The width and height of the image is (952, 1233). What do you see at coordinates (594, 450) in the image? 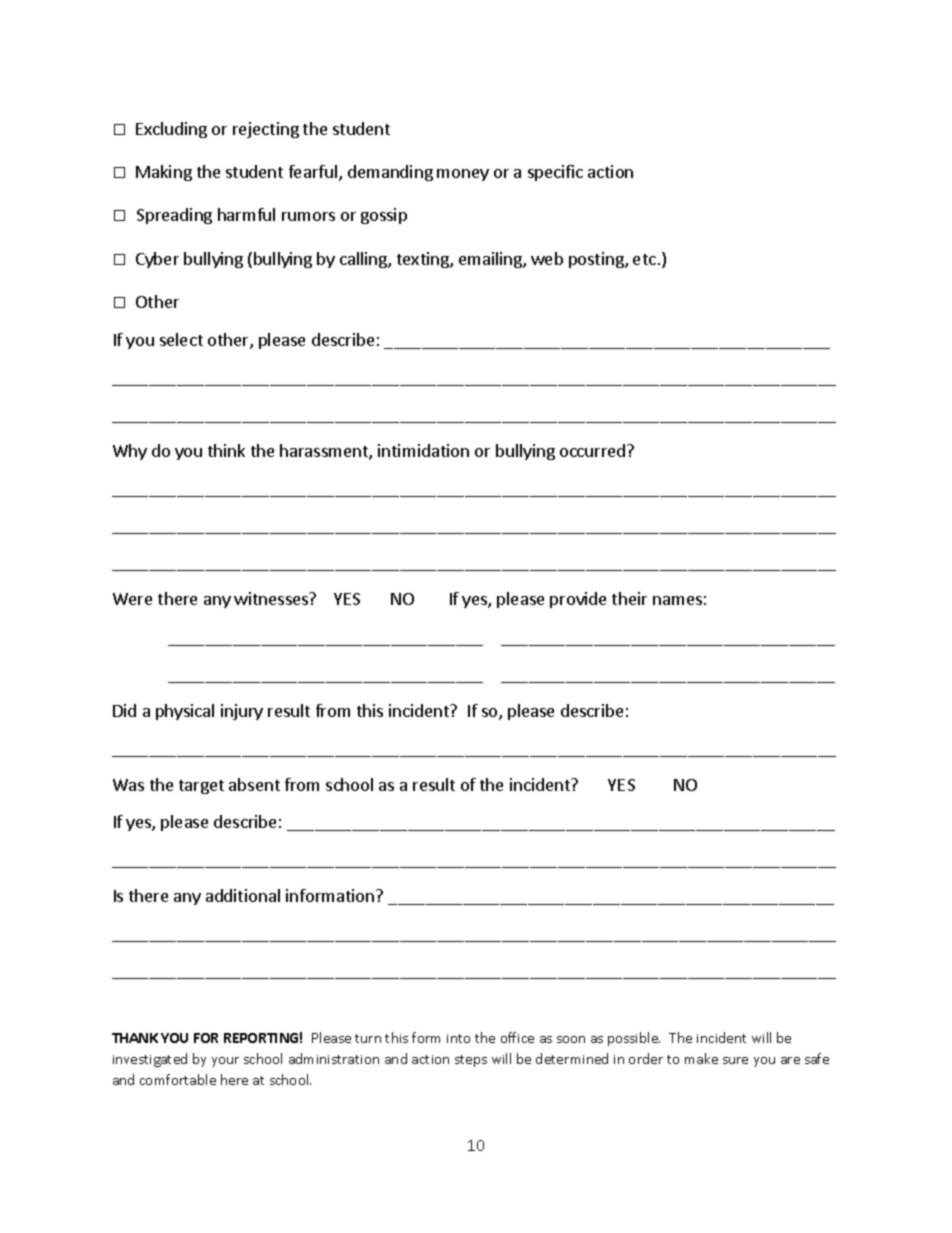
I see `occurred` at bounding box center [594, 450].
